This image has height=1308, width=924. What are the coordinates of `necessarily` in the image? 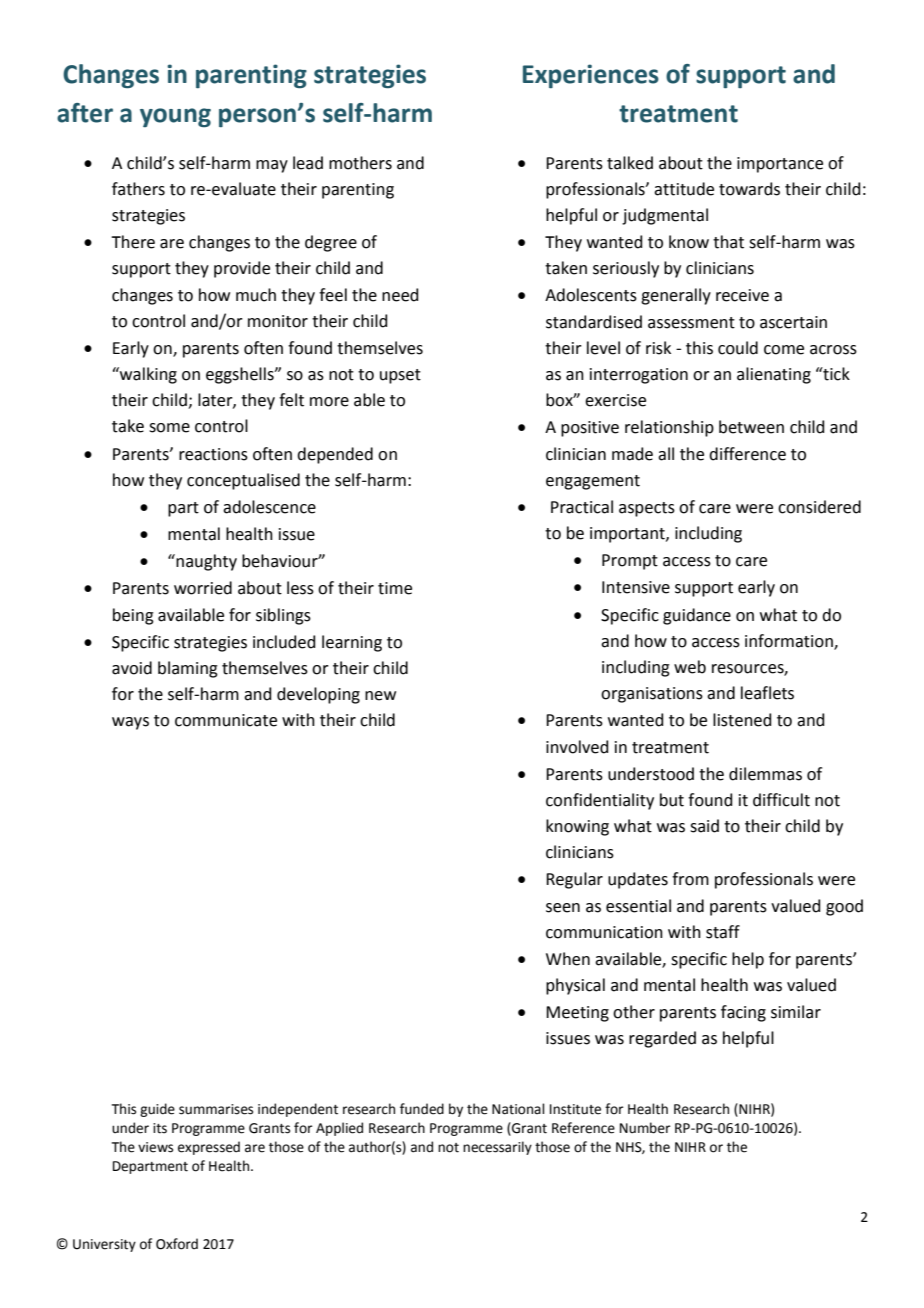 It's located at (497, 1148).
